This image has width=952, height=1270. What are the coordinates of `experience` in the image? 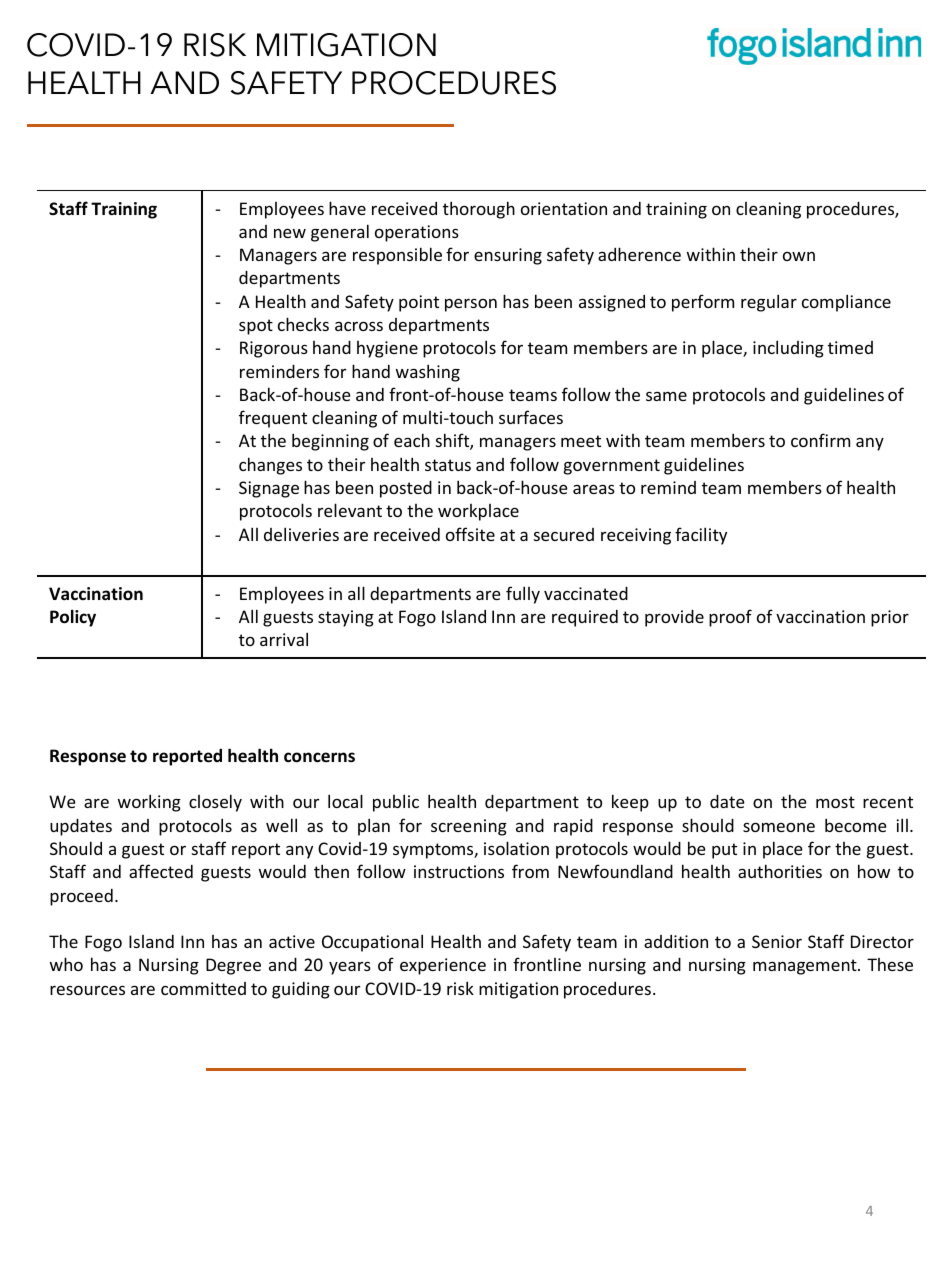 It's located at (443, 966).
